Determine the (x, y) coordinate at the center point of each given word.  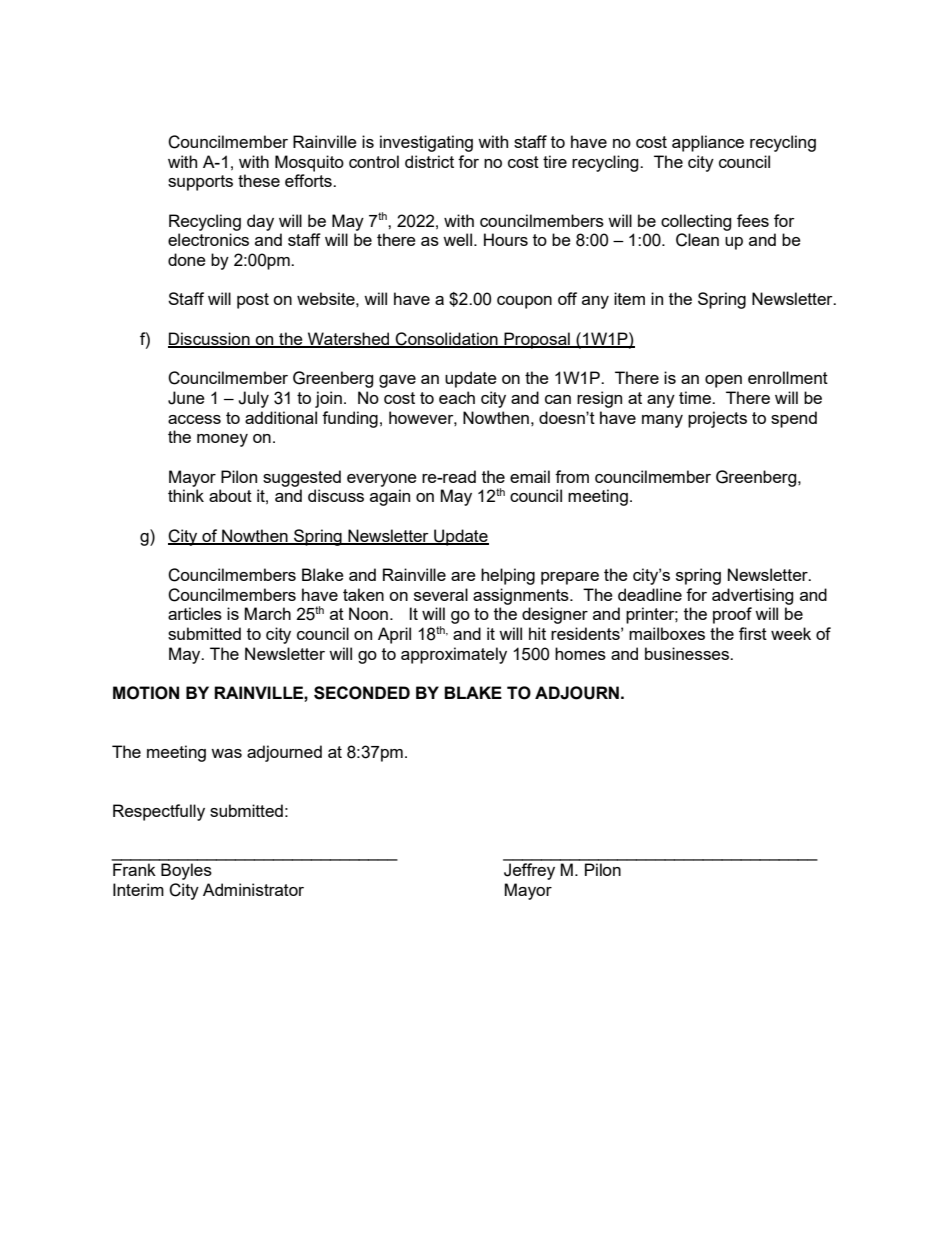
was (226, 753)
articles (195, 613)
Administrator (253, 889)
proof (732, 615)
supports (200, 183)
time (696, 397)
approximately (454, 655)
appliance (708, 143)
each (457, 397)
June (186, 398)
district (429, 161)
